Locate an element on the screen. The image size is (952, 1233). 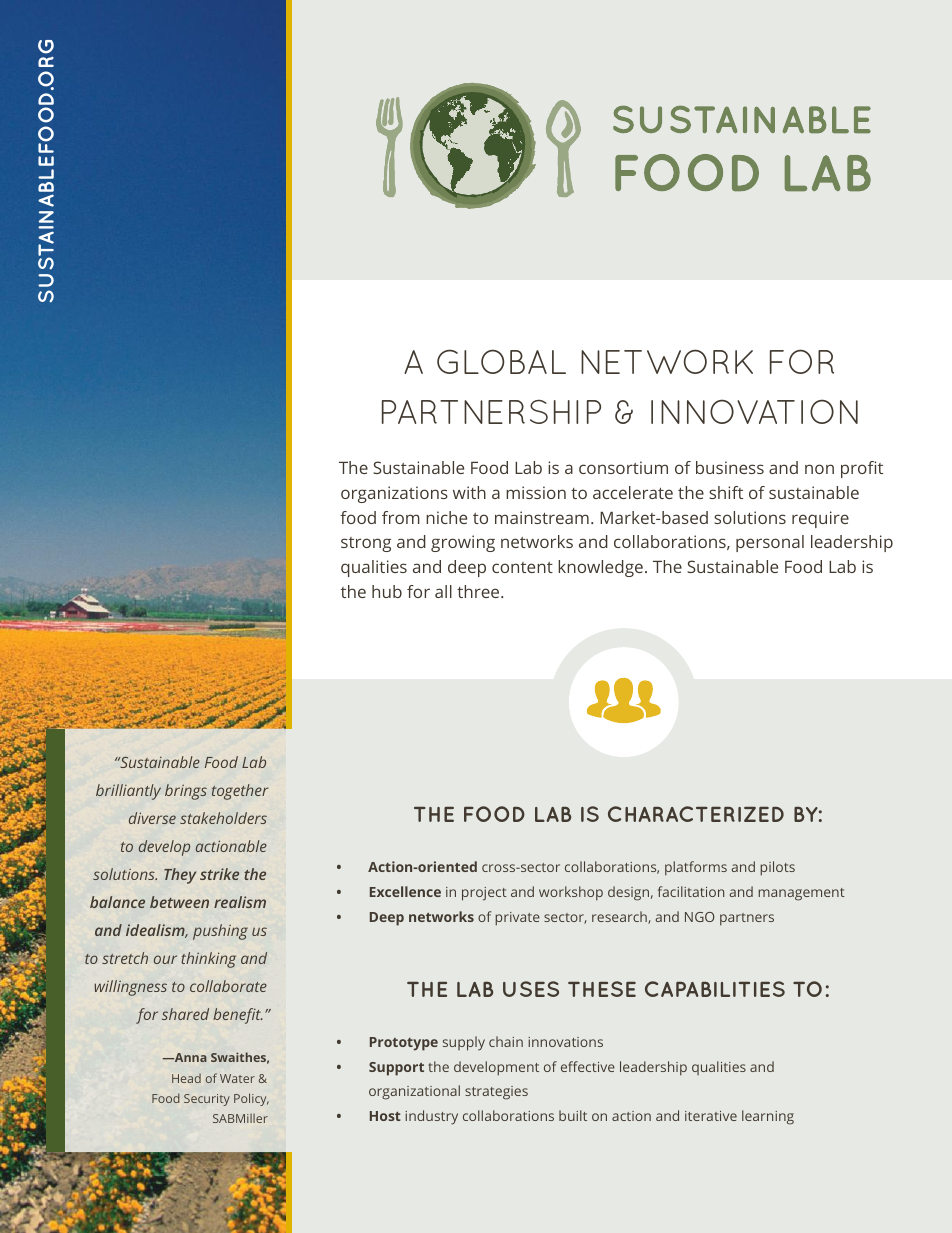
GLOBAL is located at coordinates (501, 361).
